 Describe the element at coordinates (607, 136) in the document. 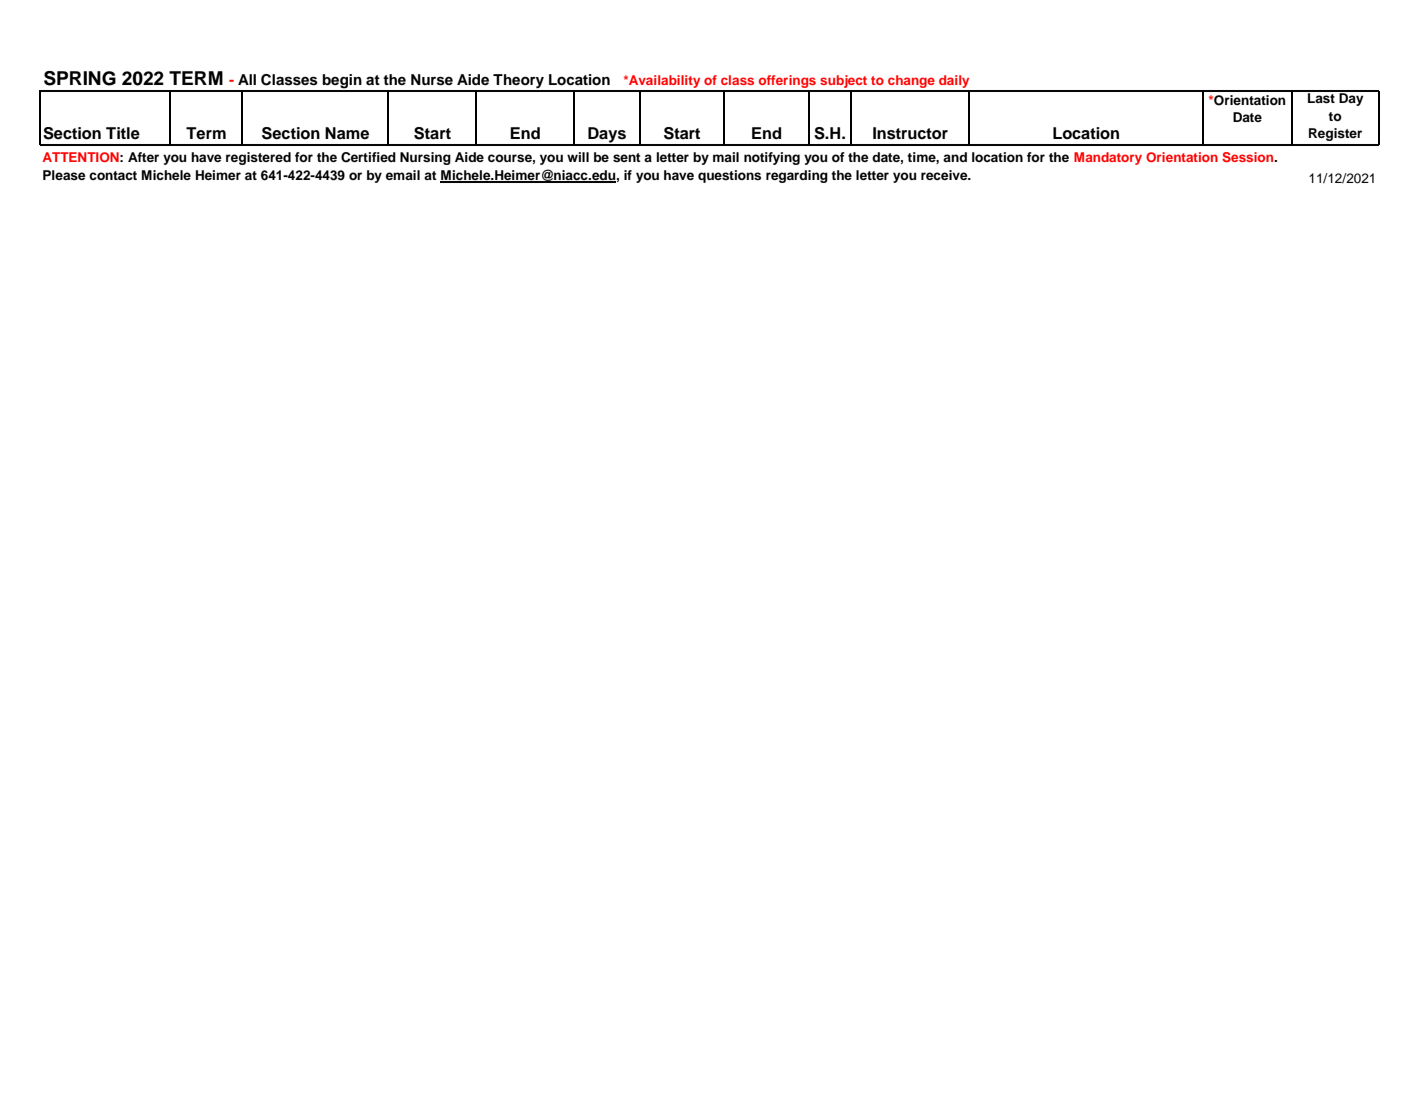

I see `Days` at that location.
